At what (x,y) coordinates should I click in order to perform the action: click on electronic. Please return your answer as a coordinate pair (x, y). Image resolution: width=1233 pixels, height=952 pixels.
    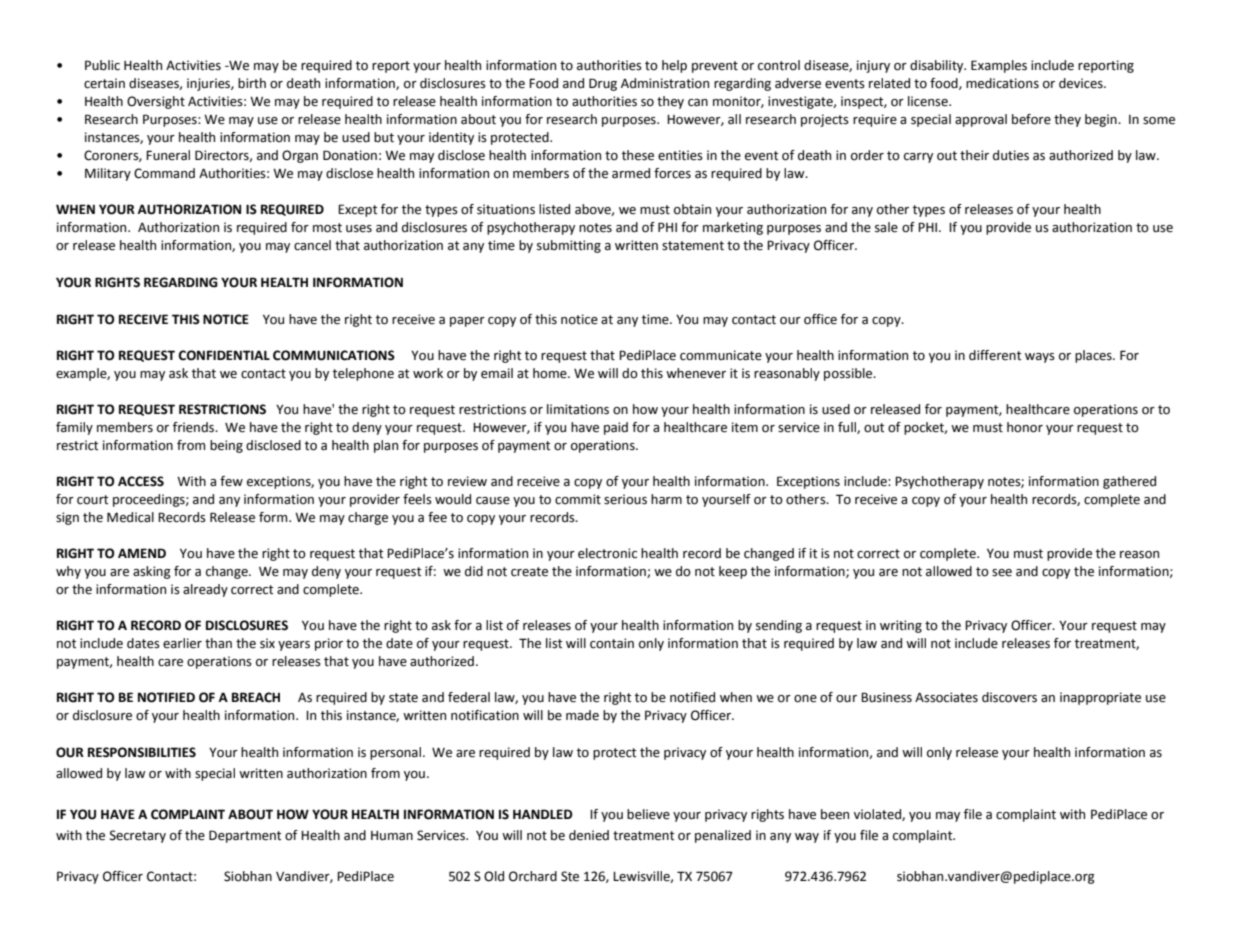
    Looking at the image, I should click on (607, 553).
